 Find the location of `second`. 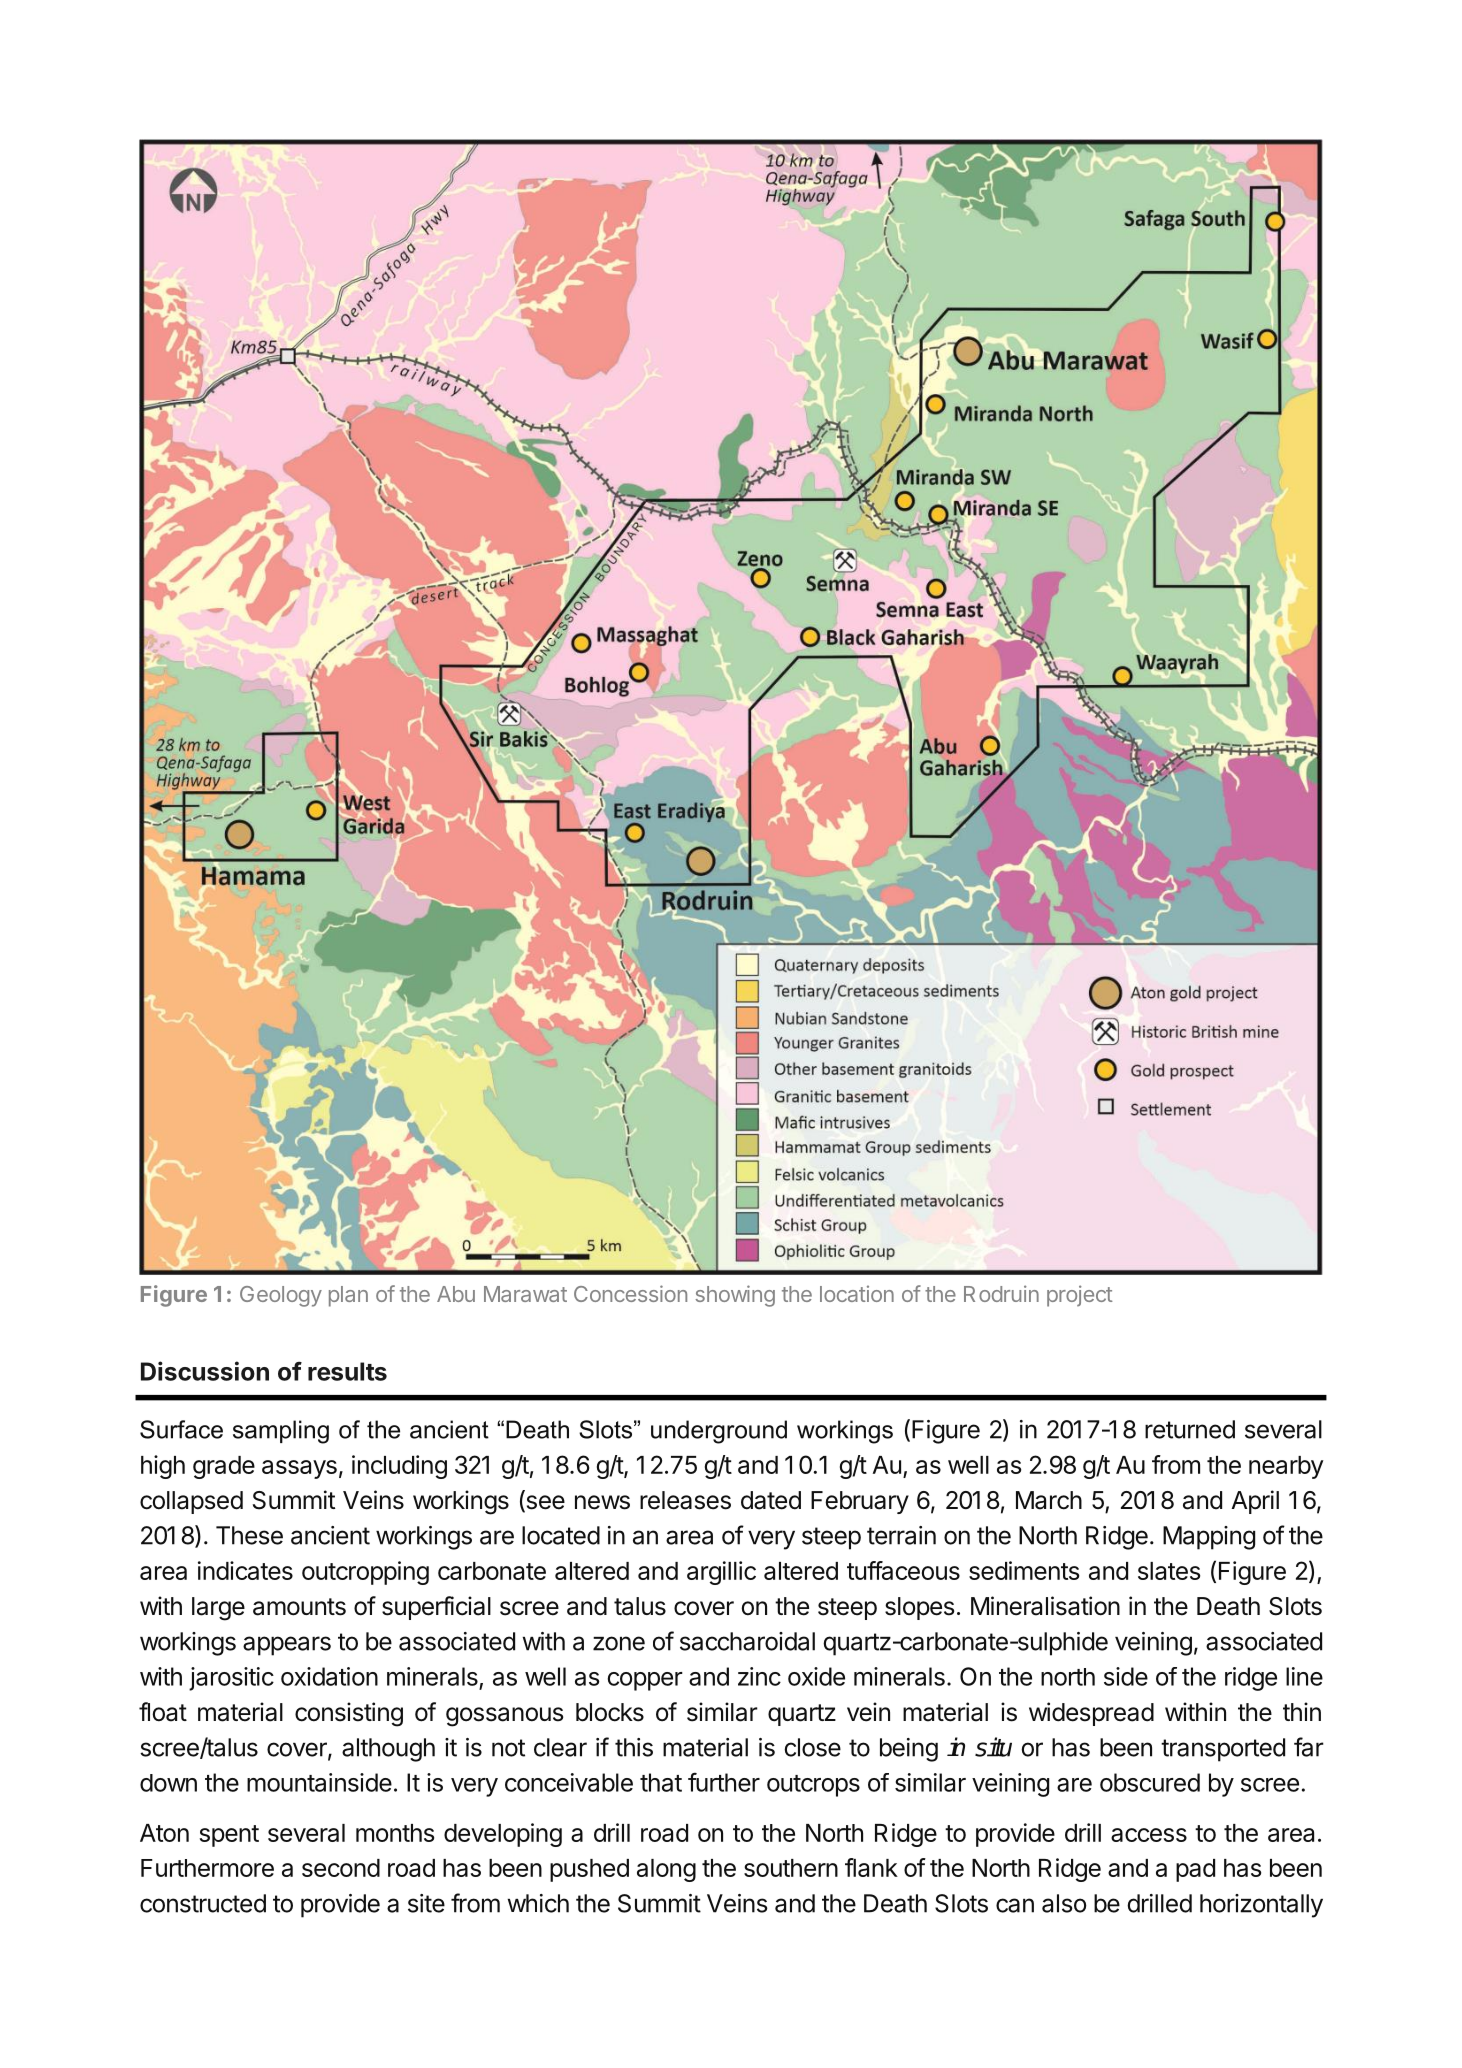

second is located at coordinates (341, 1868).
